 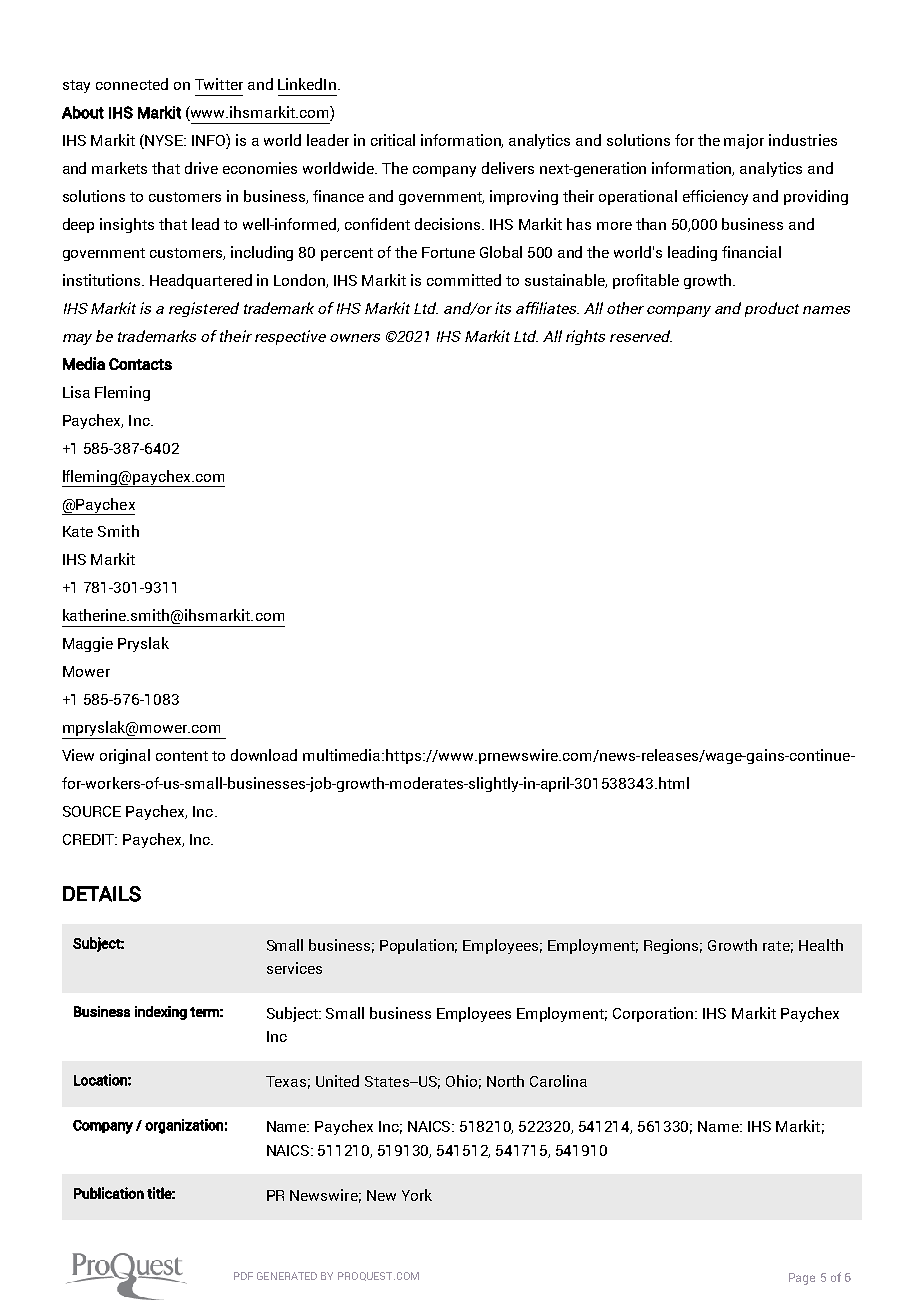 I want to click on NYSE, so click(x=165, y=140).
